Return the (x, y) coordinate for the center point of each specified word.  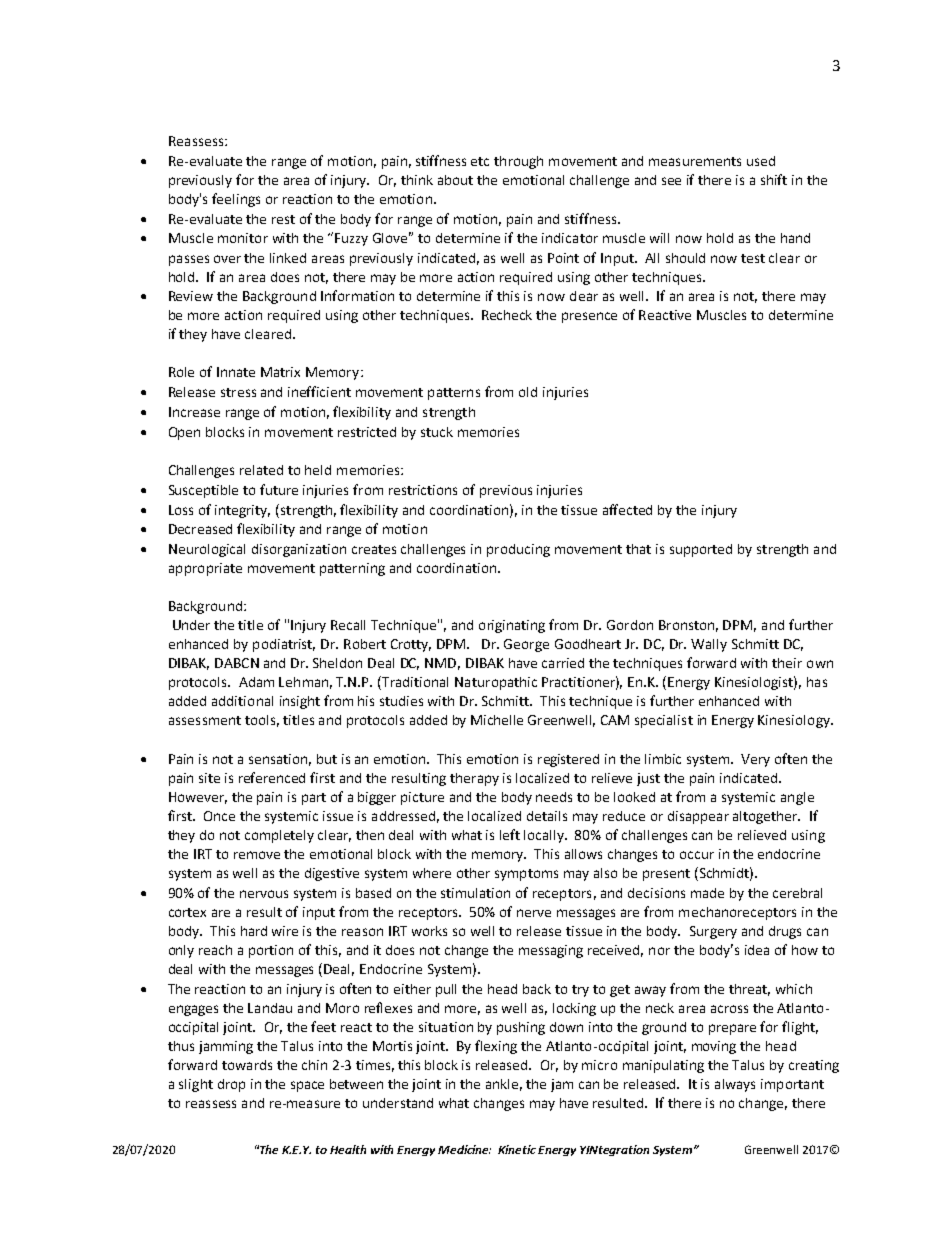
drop (231, 1085)
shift (774, 179)
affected (627, 509)
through (518, 162)
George (526, 645)
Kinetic (517, 1149)
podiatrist (284, 645)
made (707, 893)
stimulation (475, 893)
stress (238, 392)
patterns (454, 394)
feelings (236, 200)
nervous (264, 894)
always (735, 1085)
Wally (709, 645)
